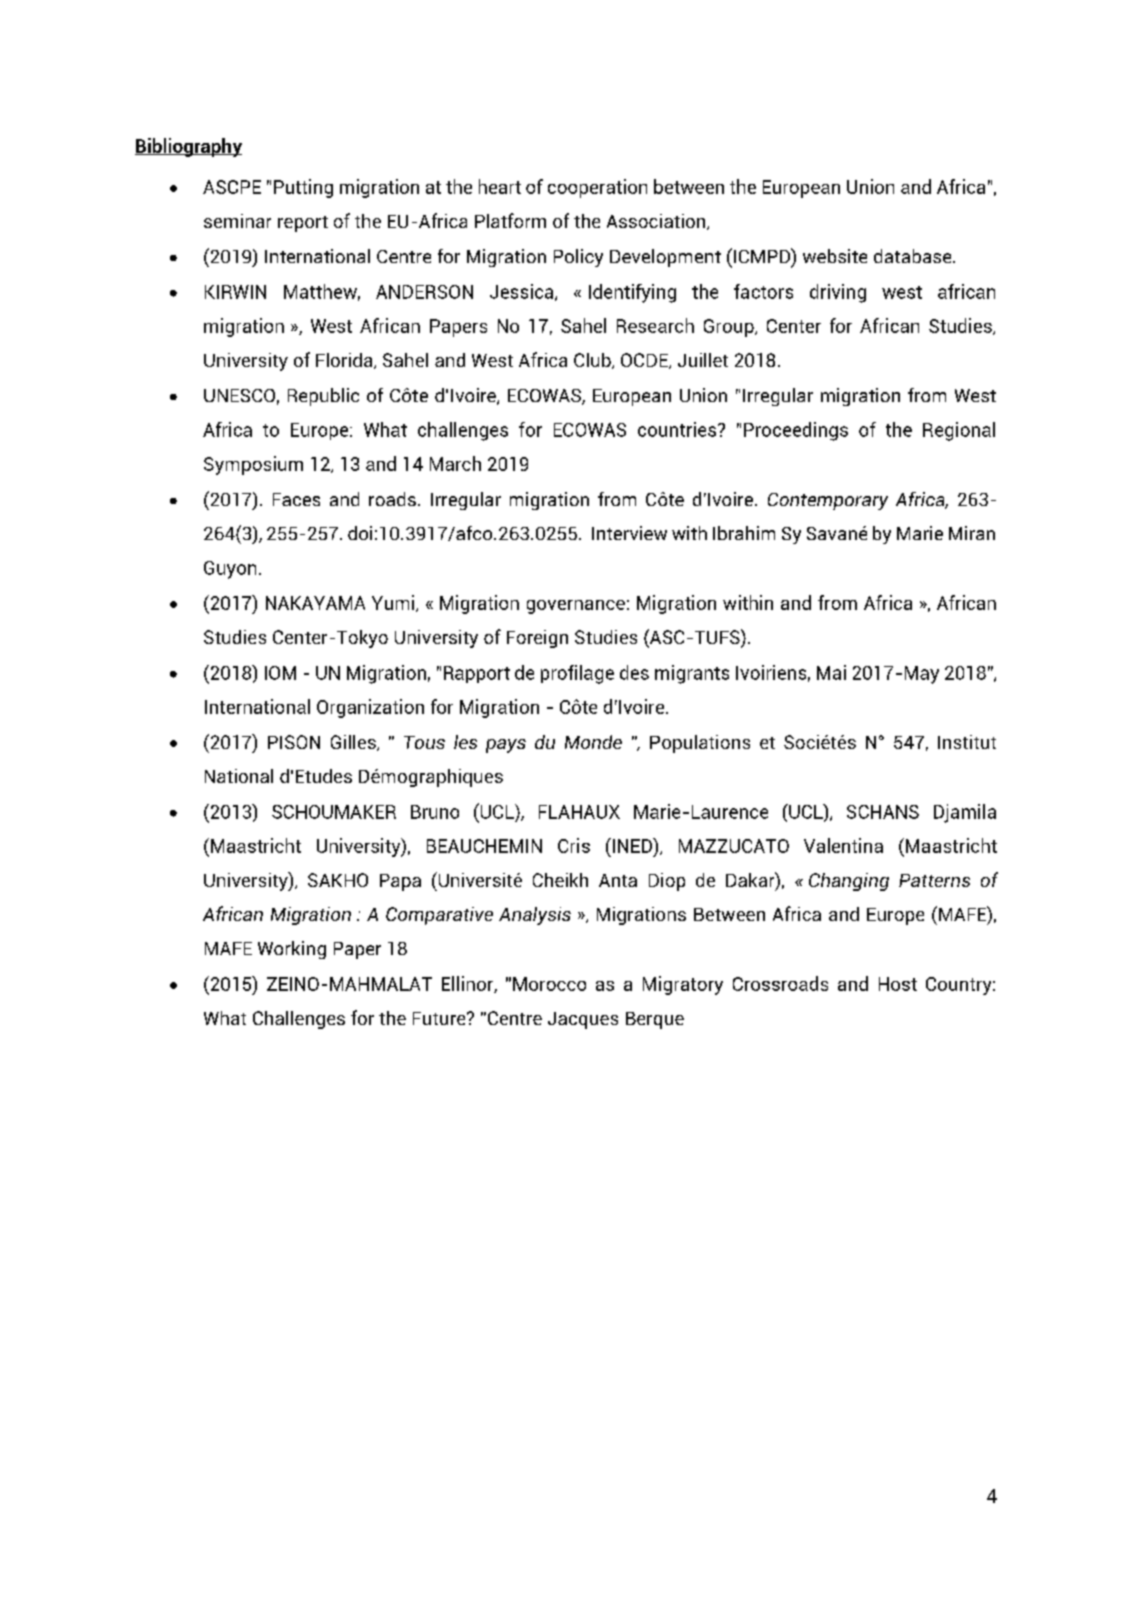 Image resolution: width=1132 pixels, height=1601 pixels. What do you see at coordinates (828, 501) in the page?
I see `Contemporary` at bounding box center [828, 501].
